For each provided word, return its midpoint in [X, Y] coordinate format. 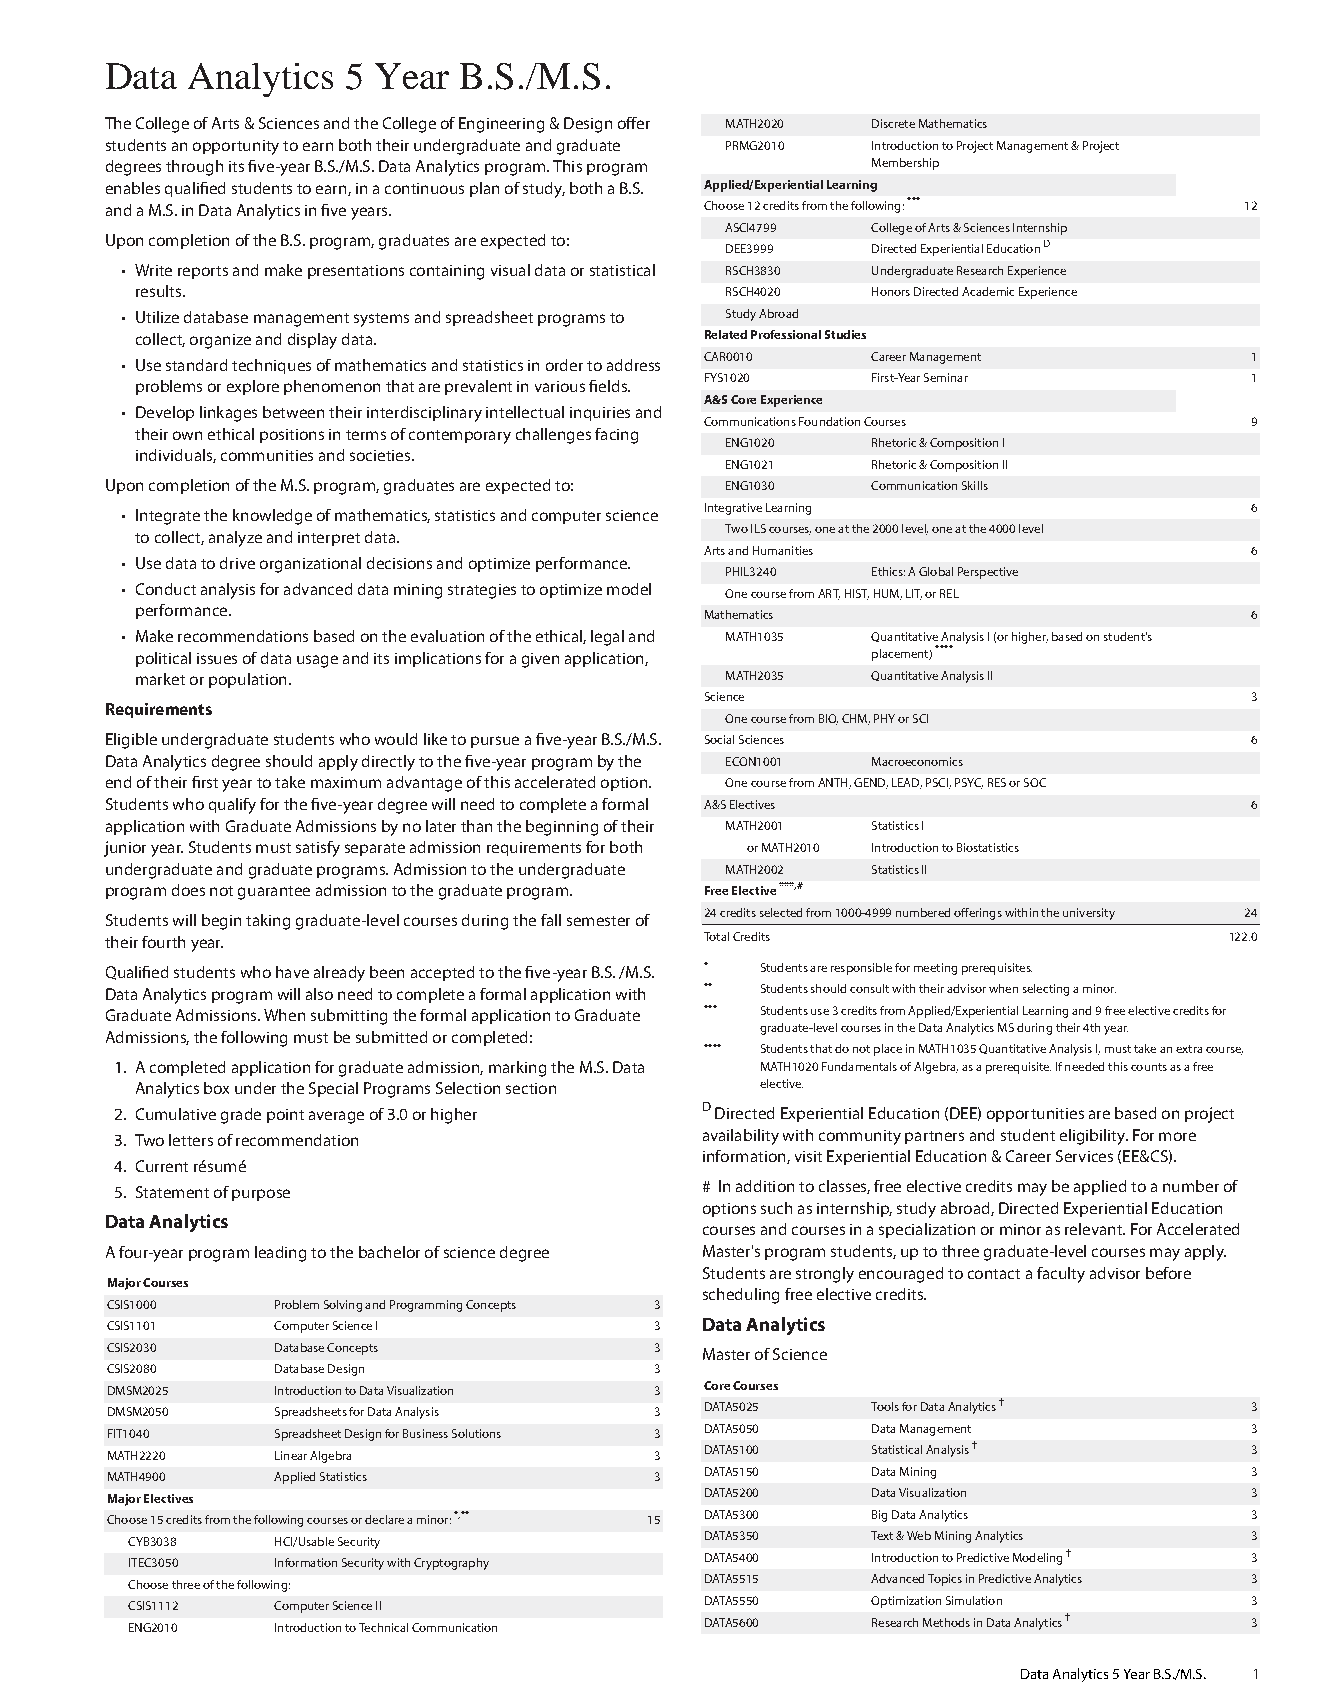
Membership [905, 164]
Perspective [988, 573]
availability [741, 1137]
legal [607, 638]
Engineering [501, 125]
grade [241, 1116]
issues [217, 658]
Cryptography [451, 1564]
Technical [383, 1627]
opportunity [236, 147]
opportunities [1035, 1115]
